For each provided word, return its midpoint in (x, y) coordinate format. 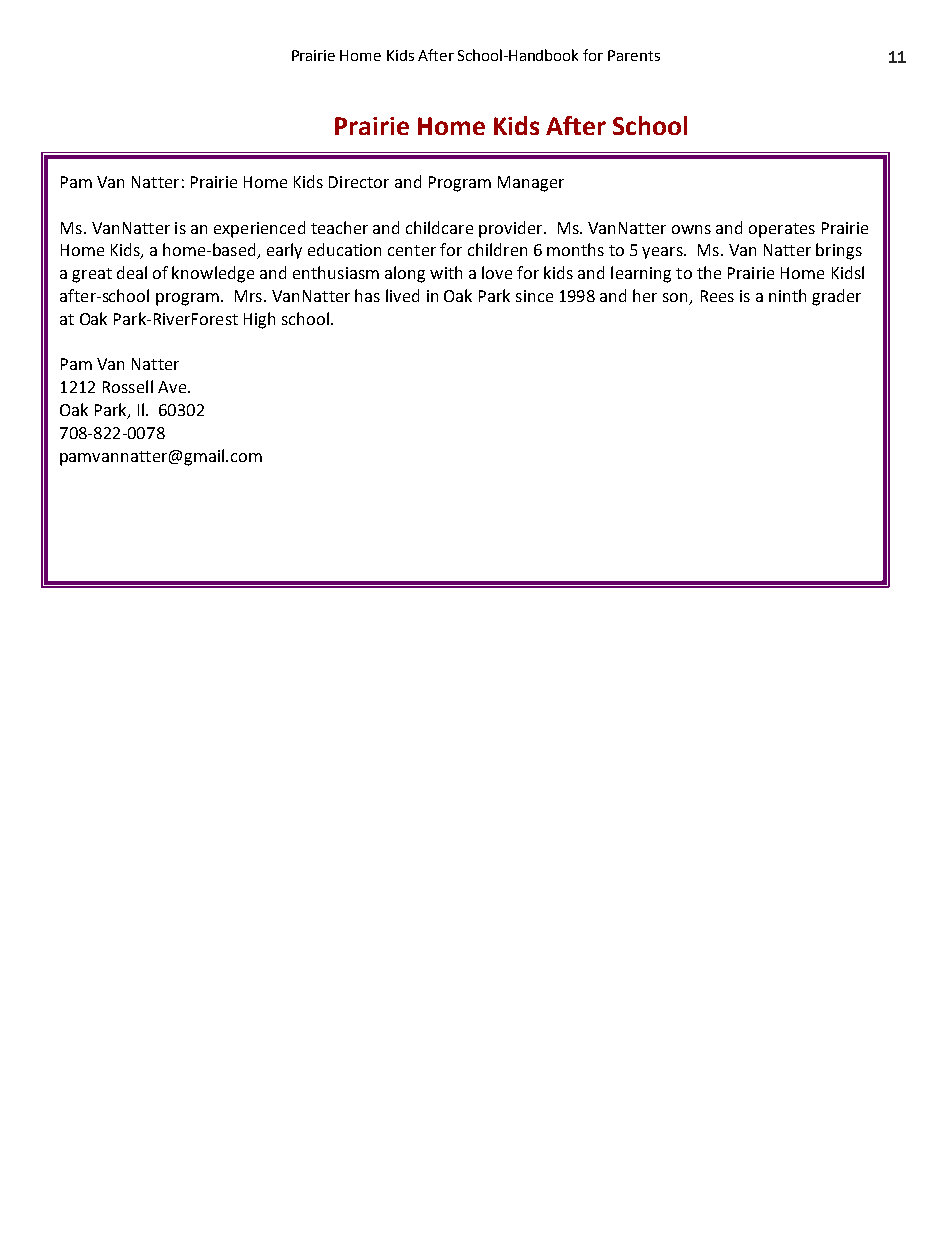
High (259, 320)
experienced (259, 229)
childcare (439, 227)
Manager (531, 184)
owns (691, 229)
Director (359, 182)
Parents (634, 55)
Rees (717, 296)
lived (402, 295)
